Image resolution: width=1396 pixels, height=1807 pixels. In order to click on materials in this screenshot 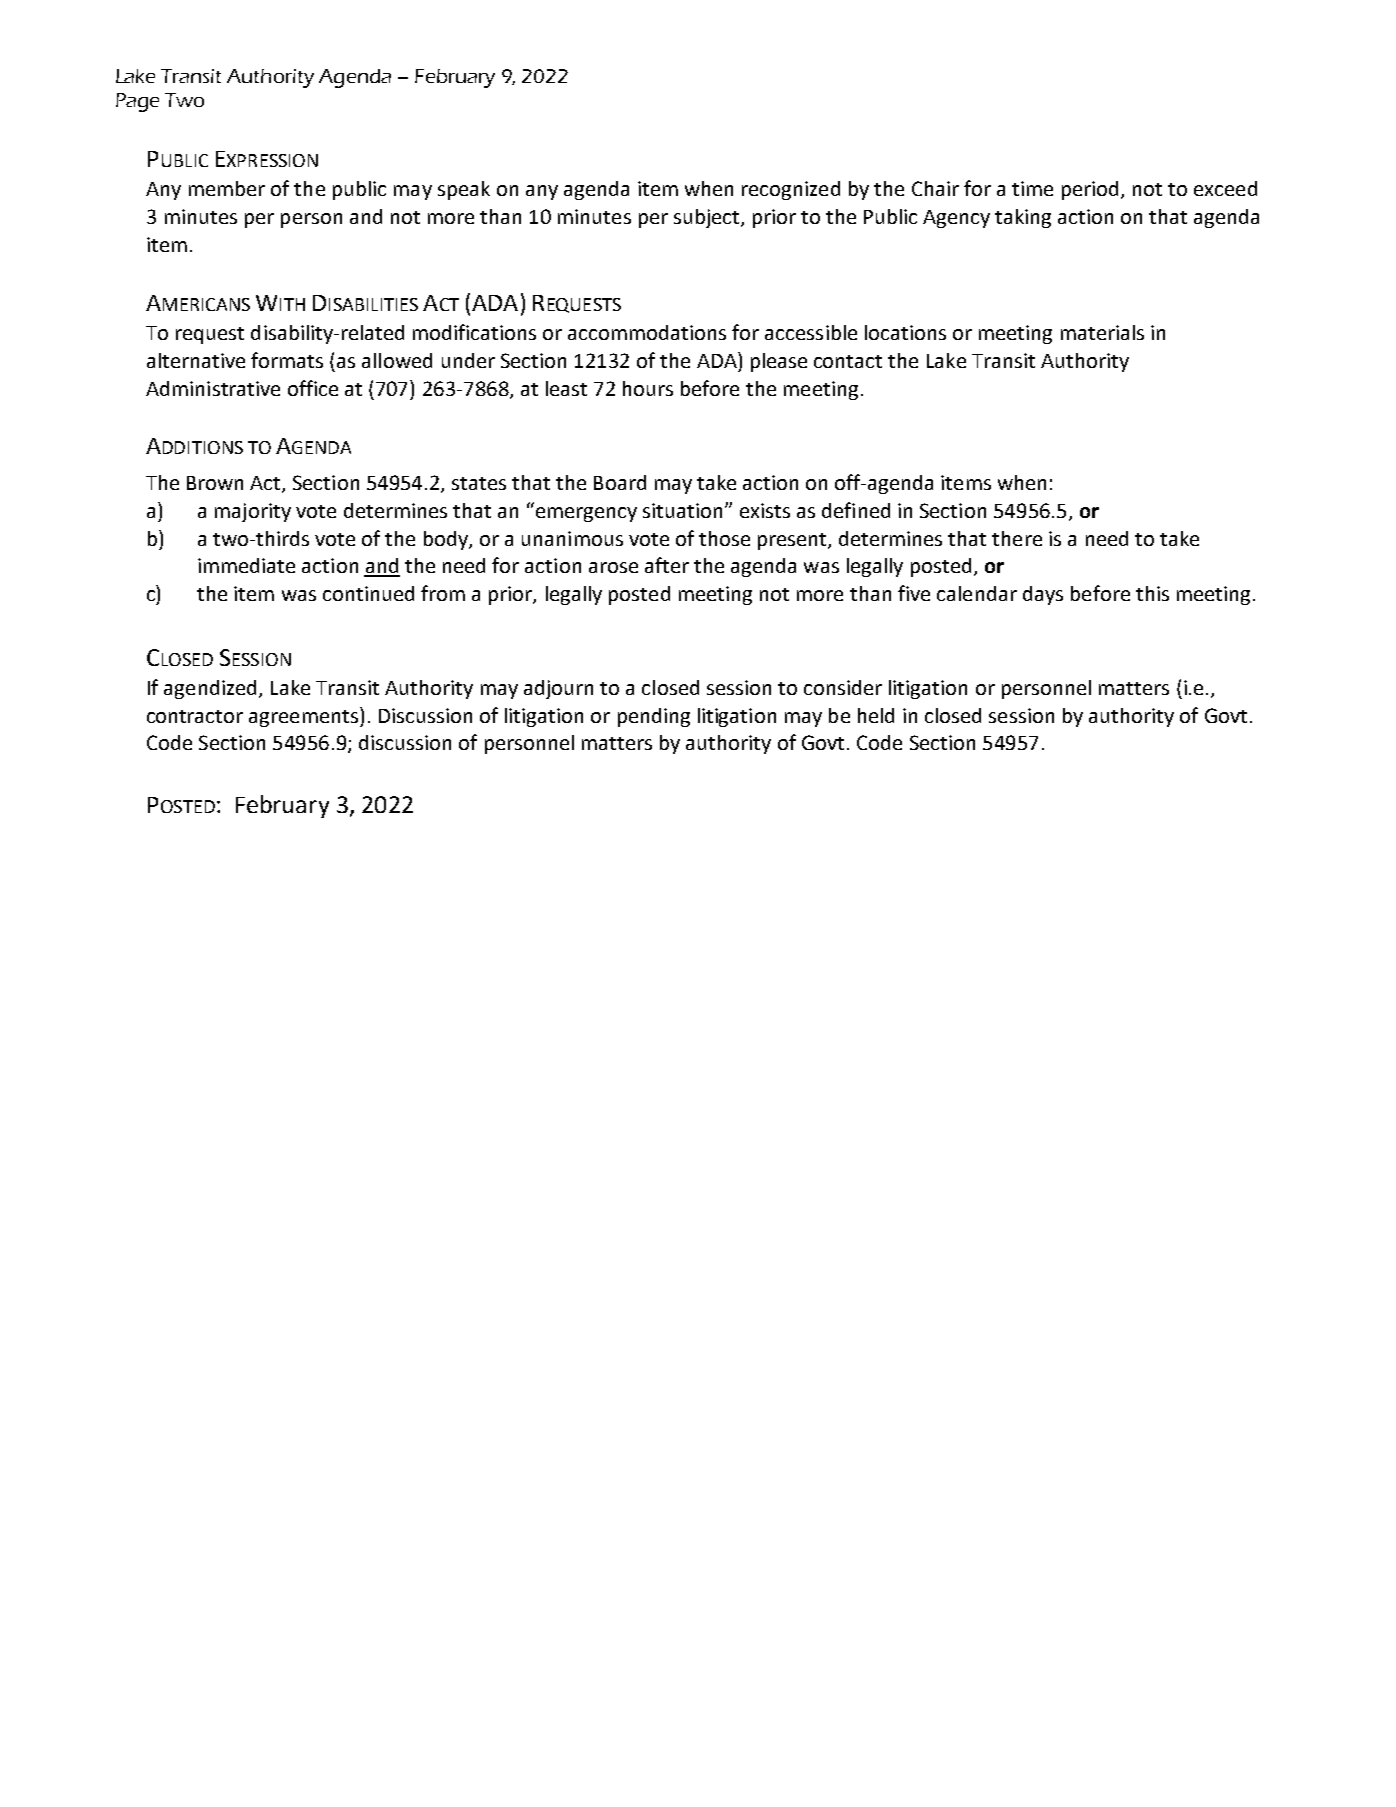, I will do `click(1102, 332)`.
